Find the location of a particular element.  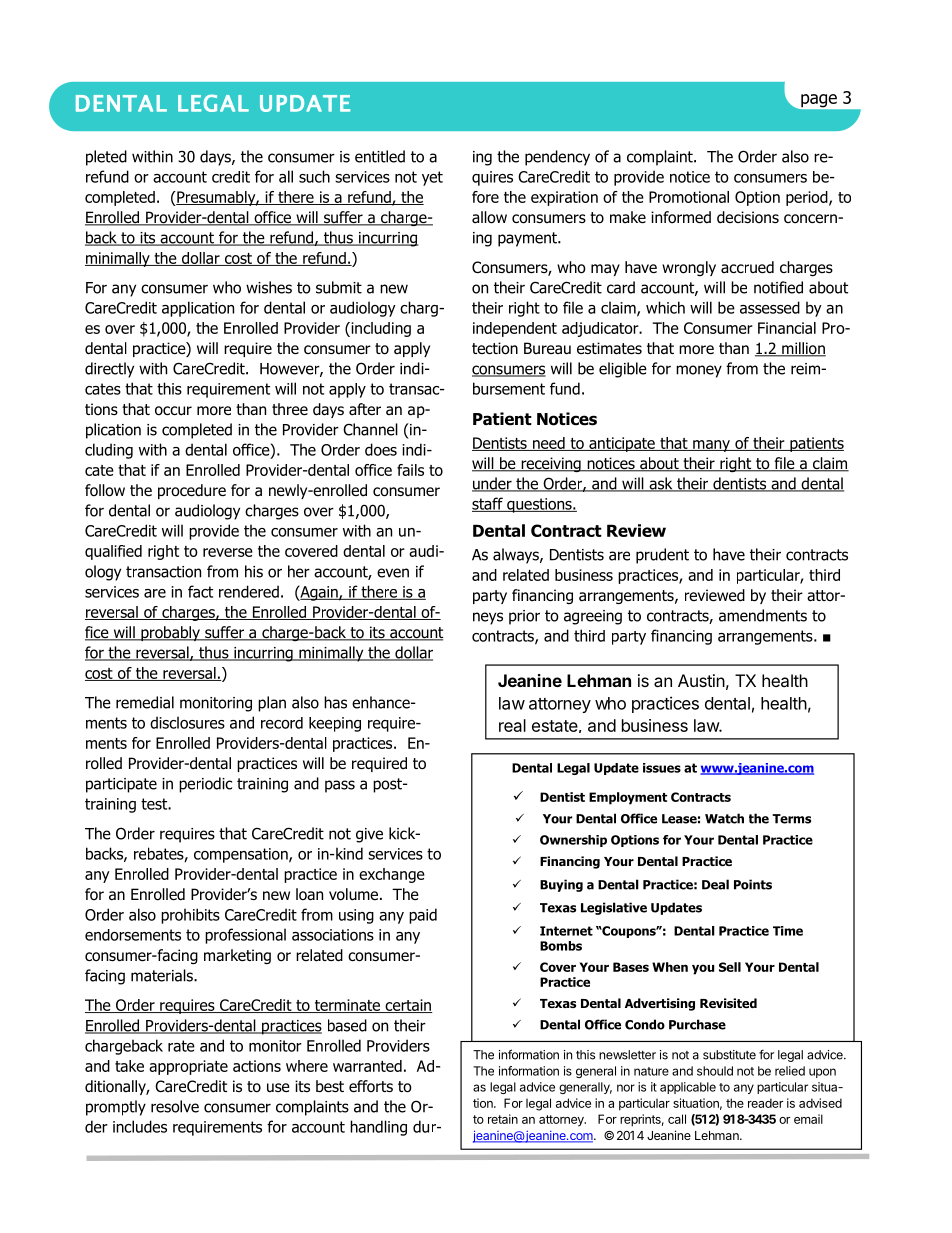

even is located at coordinates (393, 573).
